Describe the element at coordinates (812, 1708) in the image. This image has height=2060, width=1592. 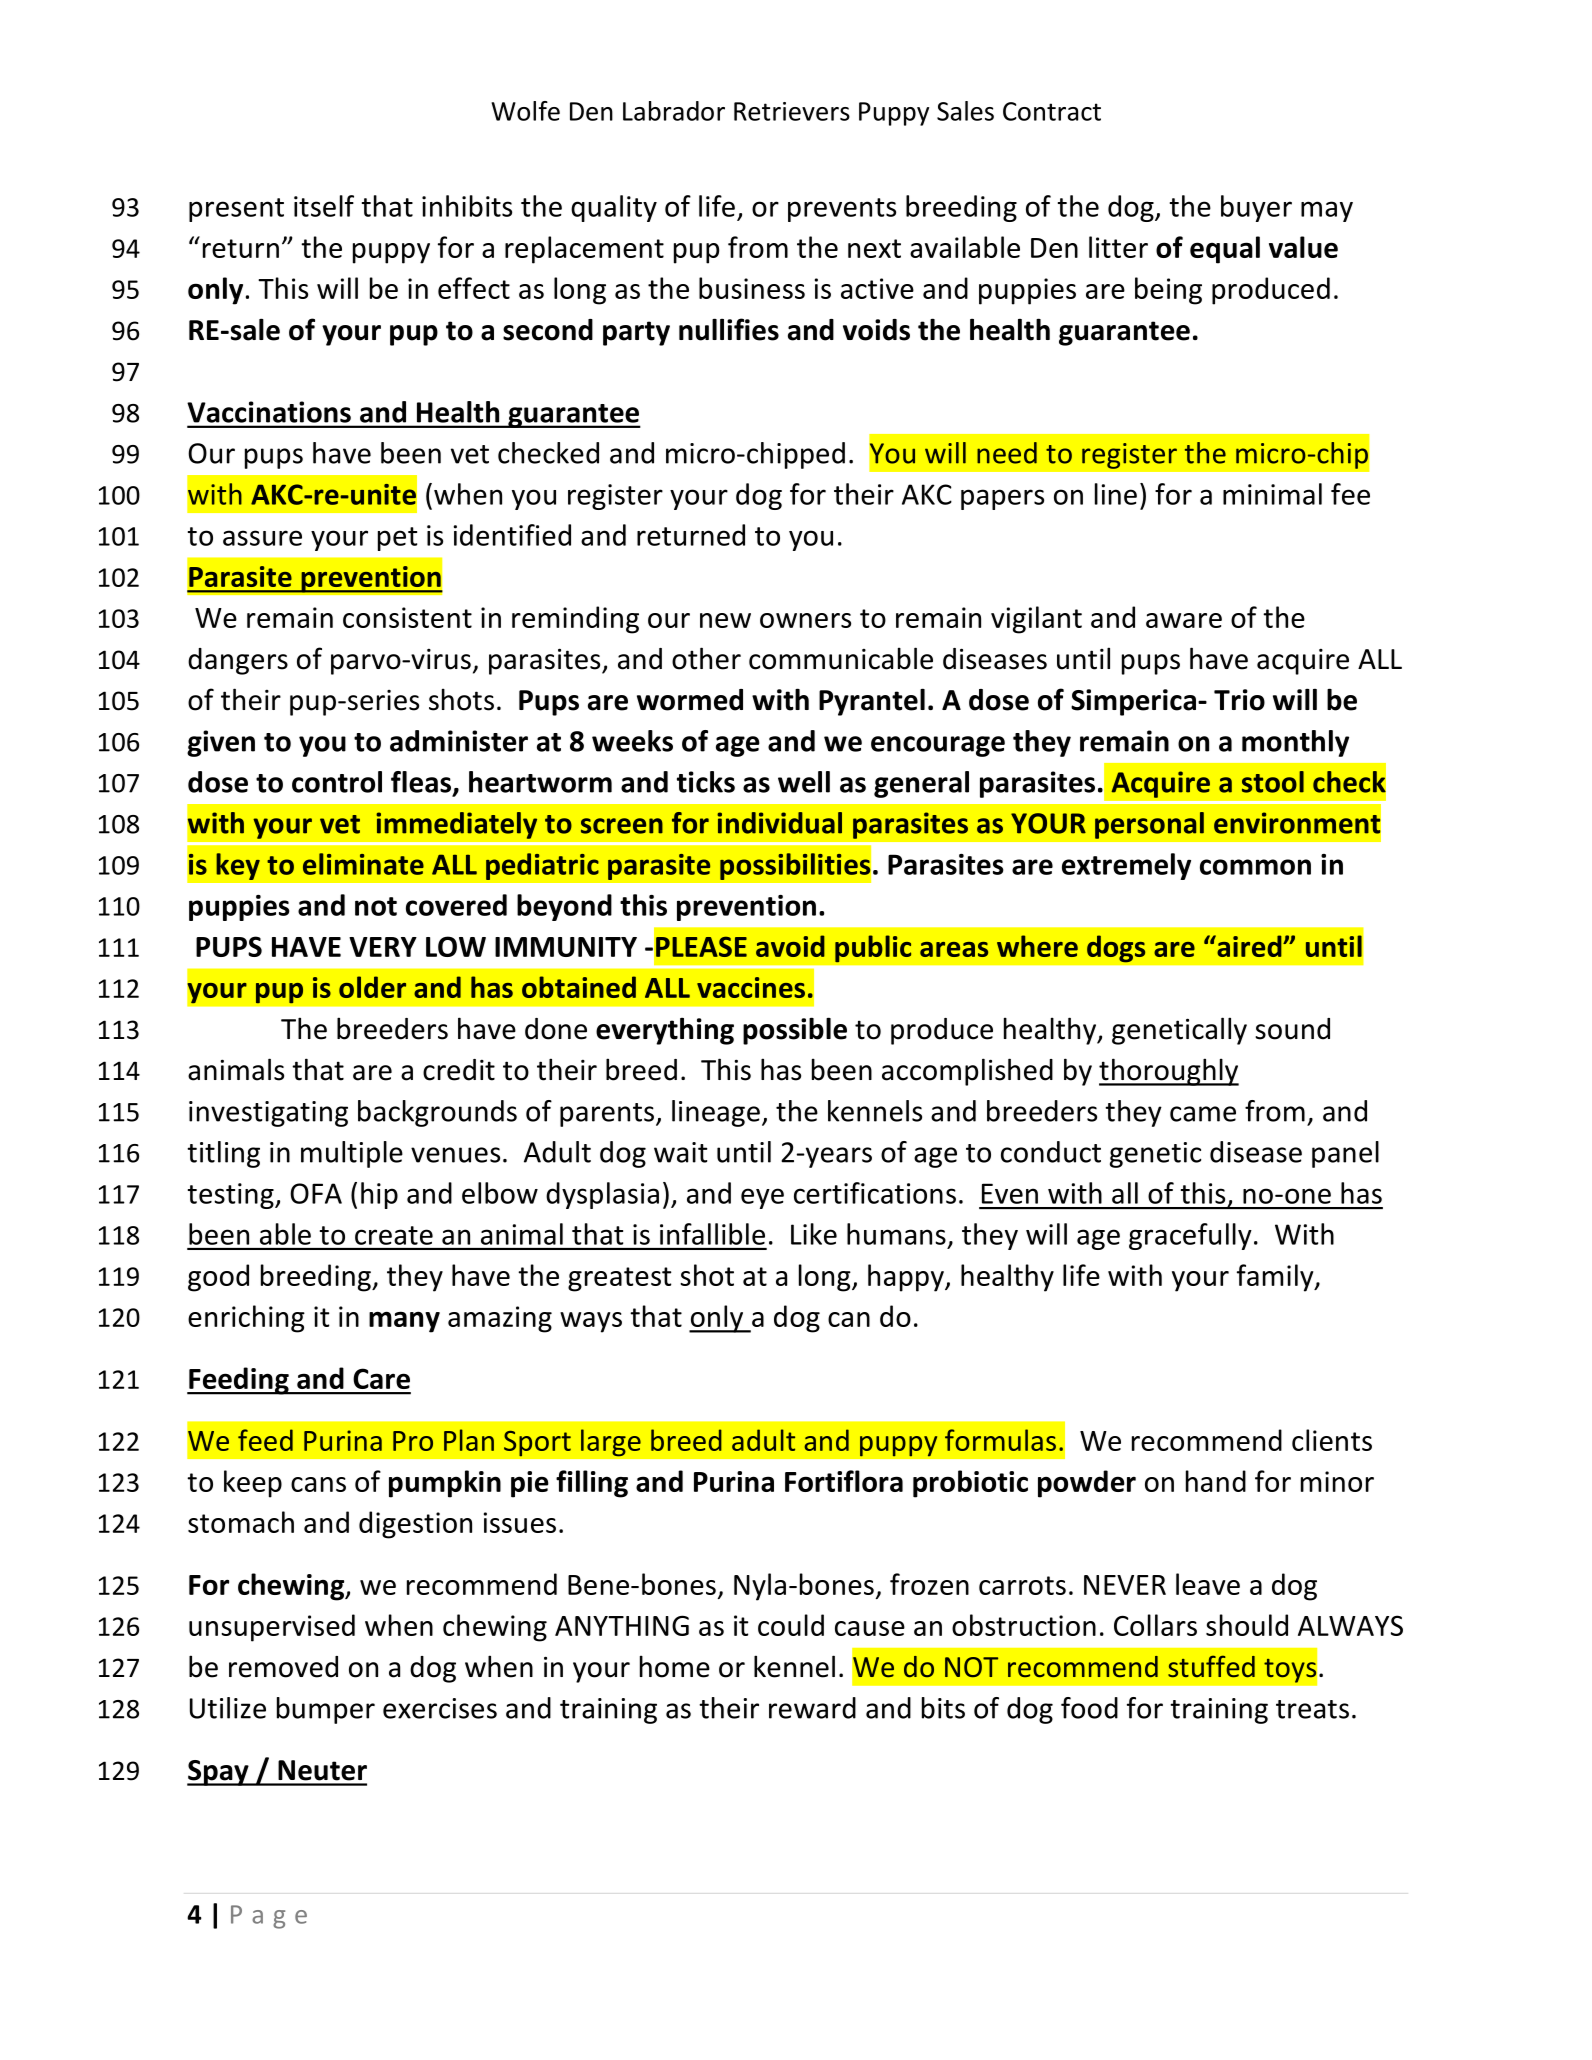
I see `reward` at that location.
